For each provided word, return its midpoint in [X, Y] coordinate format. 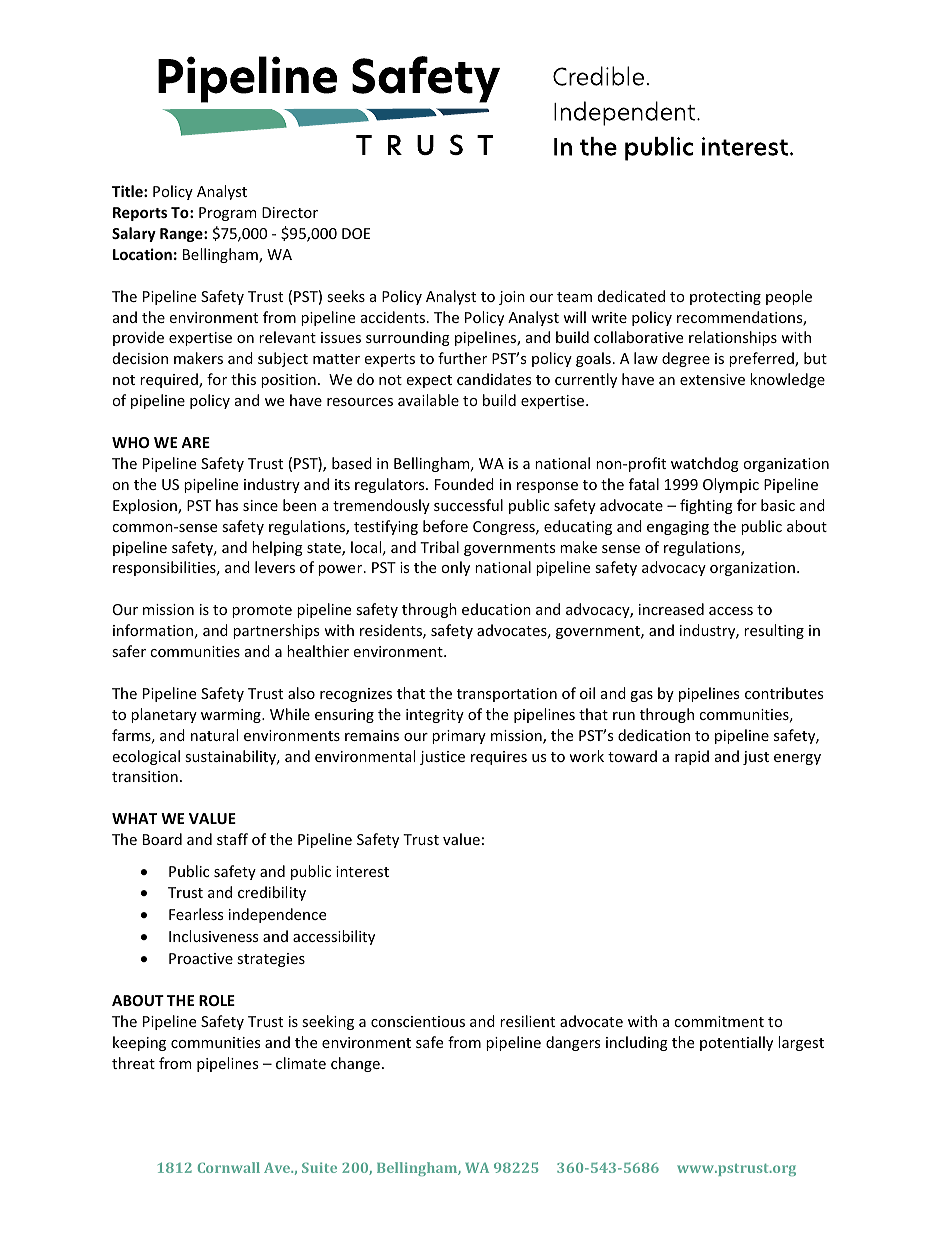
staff [232, 839]
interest [362, 871]
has [227, 505]
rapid [692, 757]
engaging [678, 528]
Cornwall [229, 1167]
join [512, 298]
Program [227, 214]
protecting [725, 298]
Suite [319, 1167]
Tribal [439, 547]
